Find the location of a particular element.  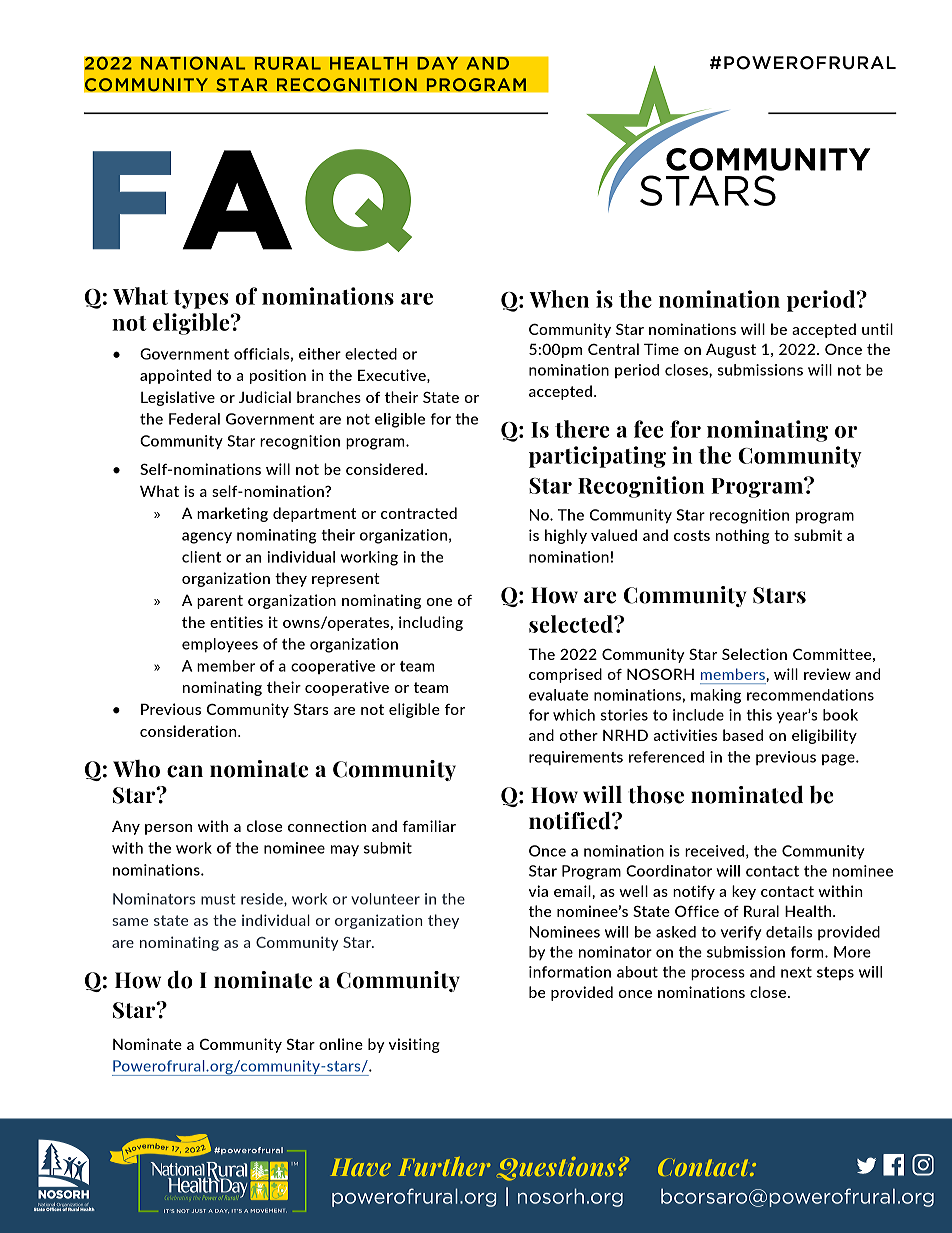

there is located at coordinates (582, 429).
